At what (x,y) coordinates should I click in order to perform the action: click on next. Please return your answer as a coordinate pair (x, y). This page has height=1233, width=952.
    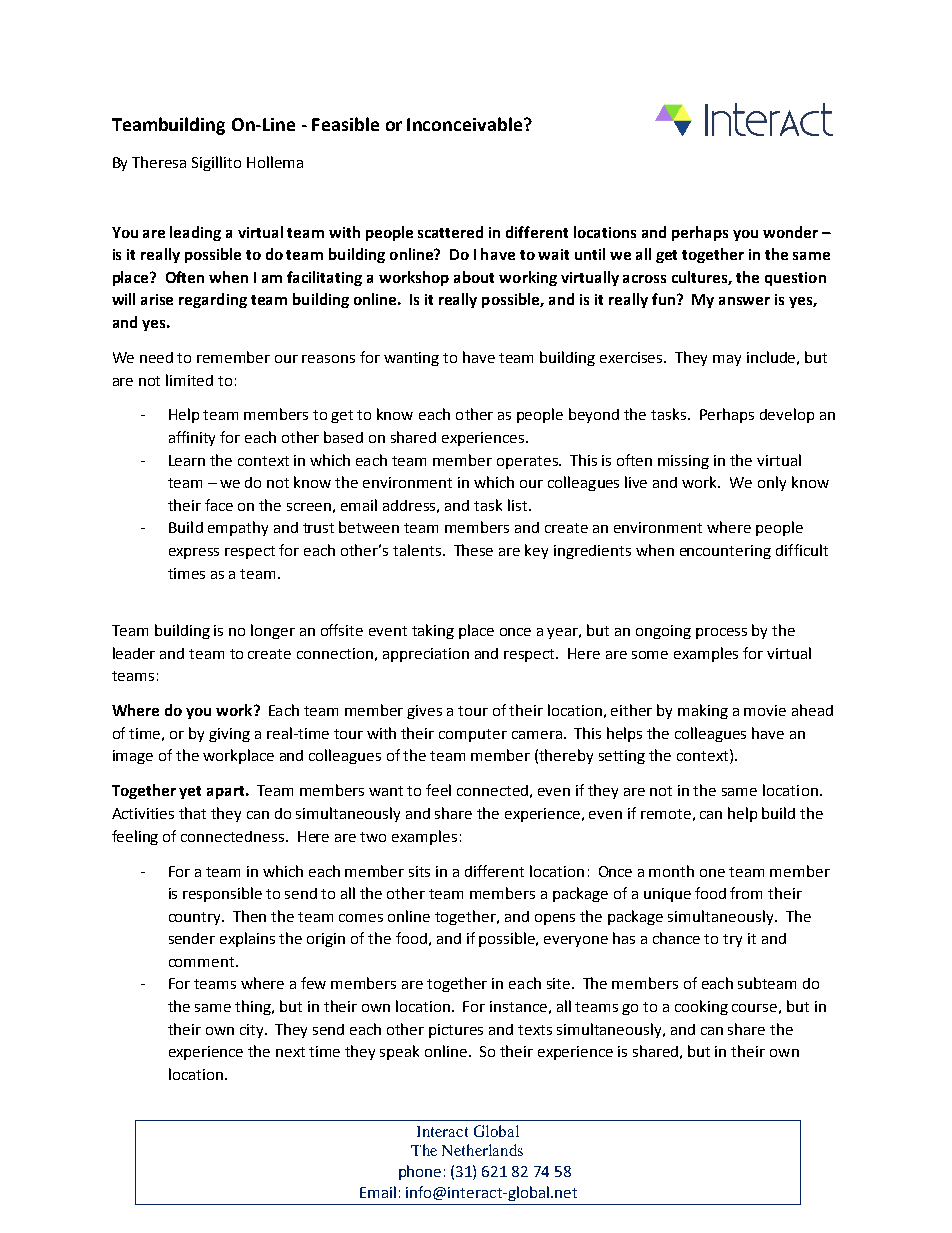
    Looking at the image, I should click on (290, 1052).
